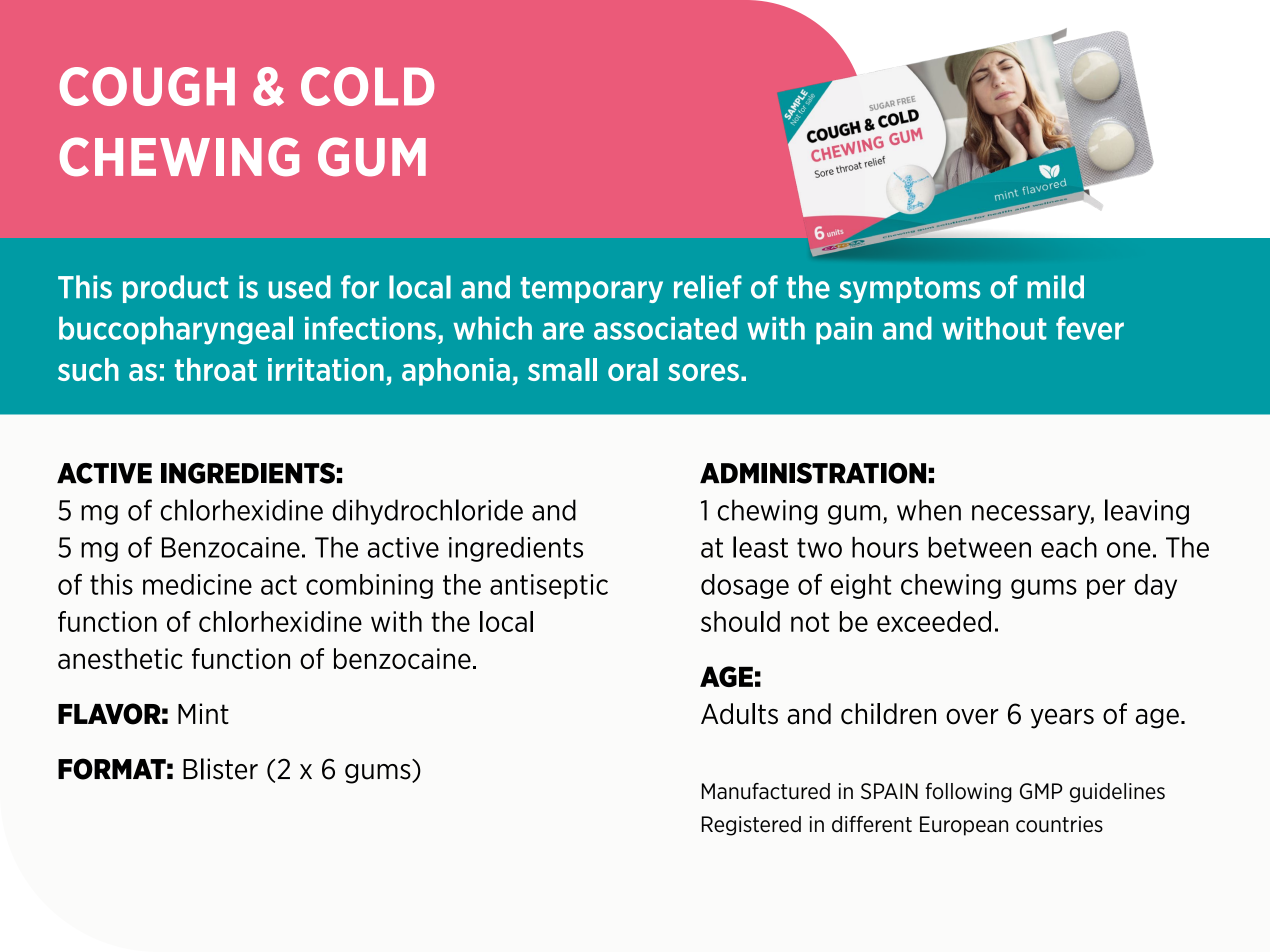 The height and width of the screenshot is (952, 1270). I want to click on Blister, so click(220, 769).
